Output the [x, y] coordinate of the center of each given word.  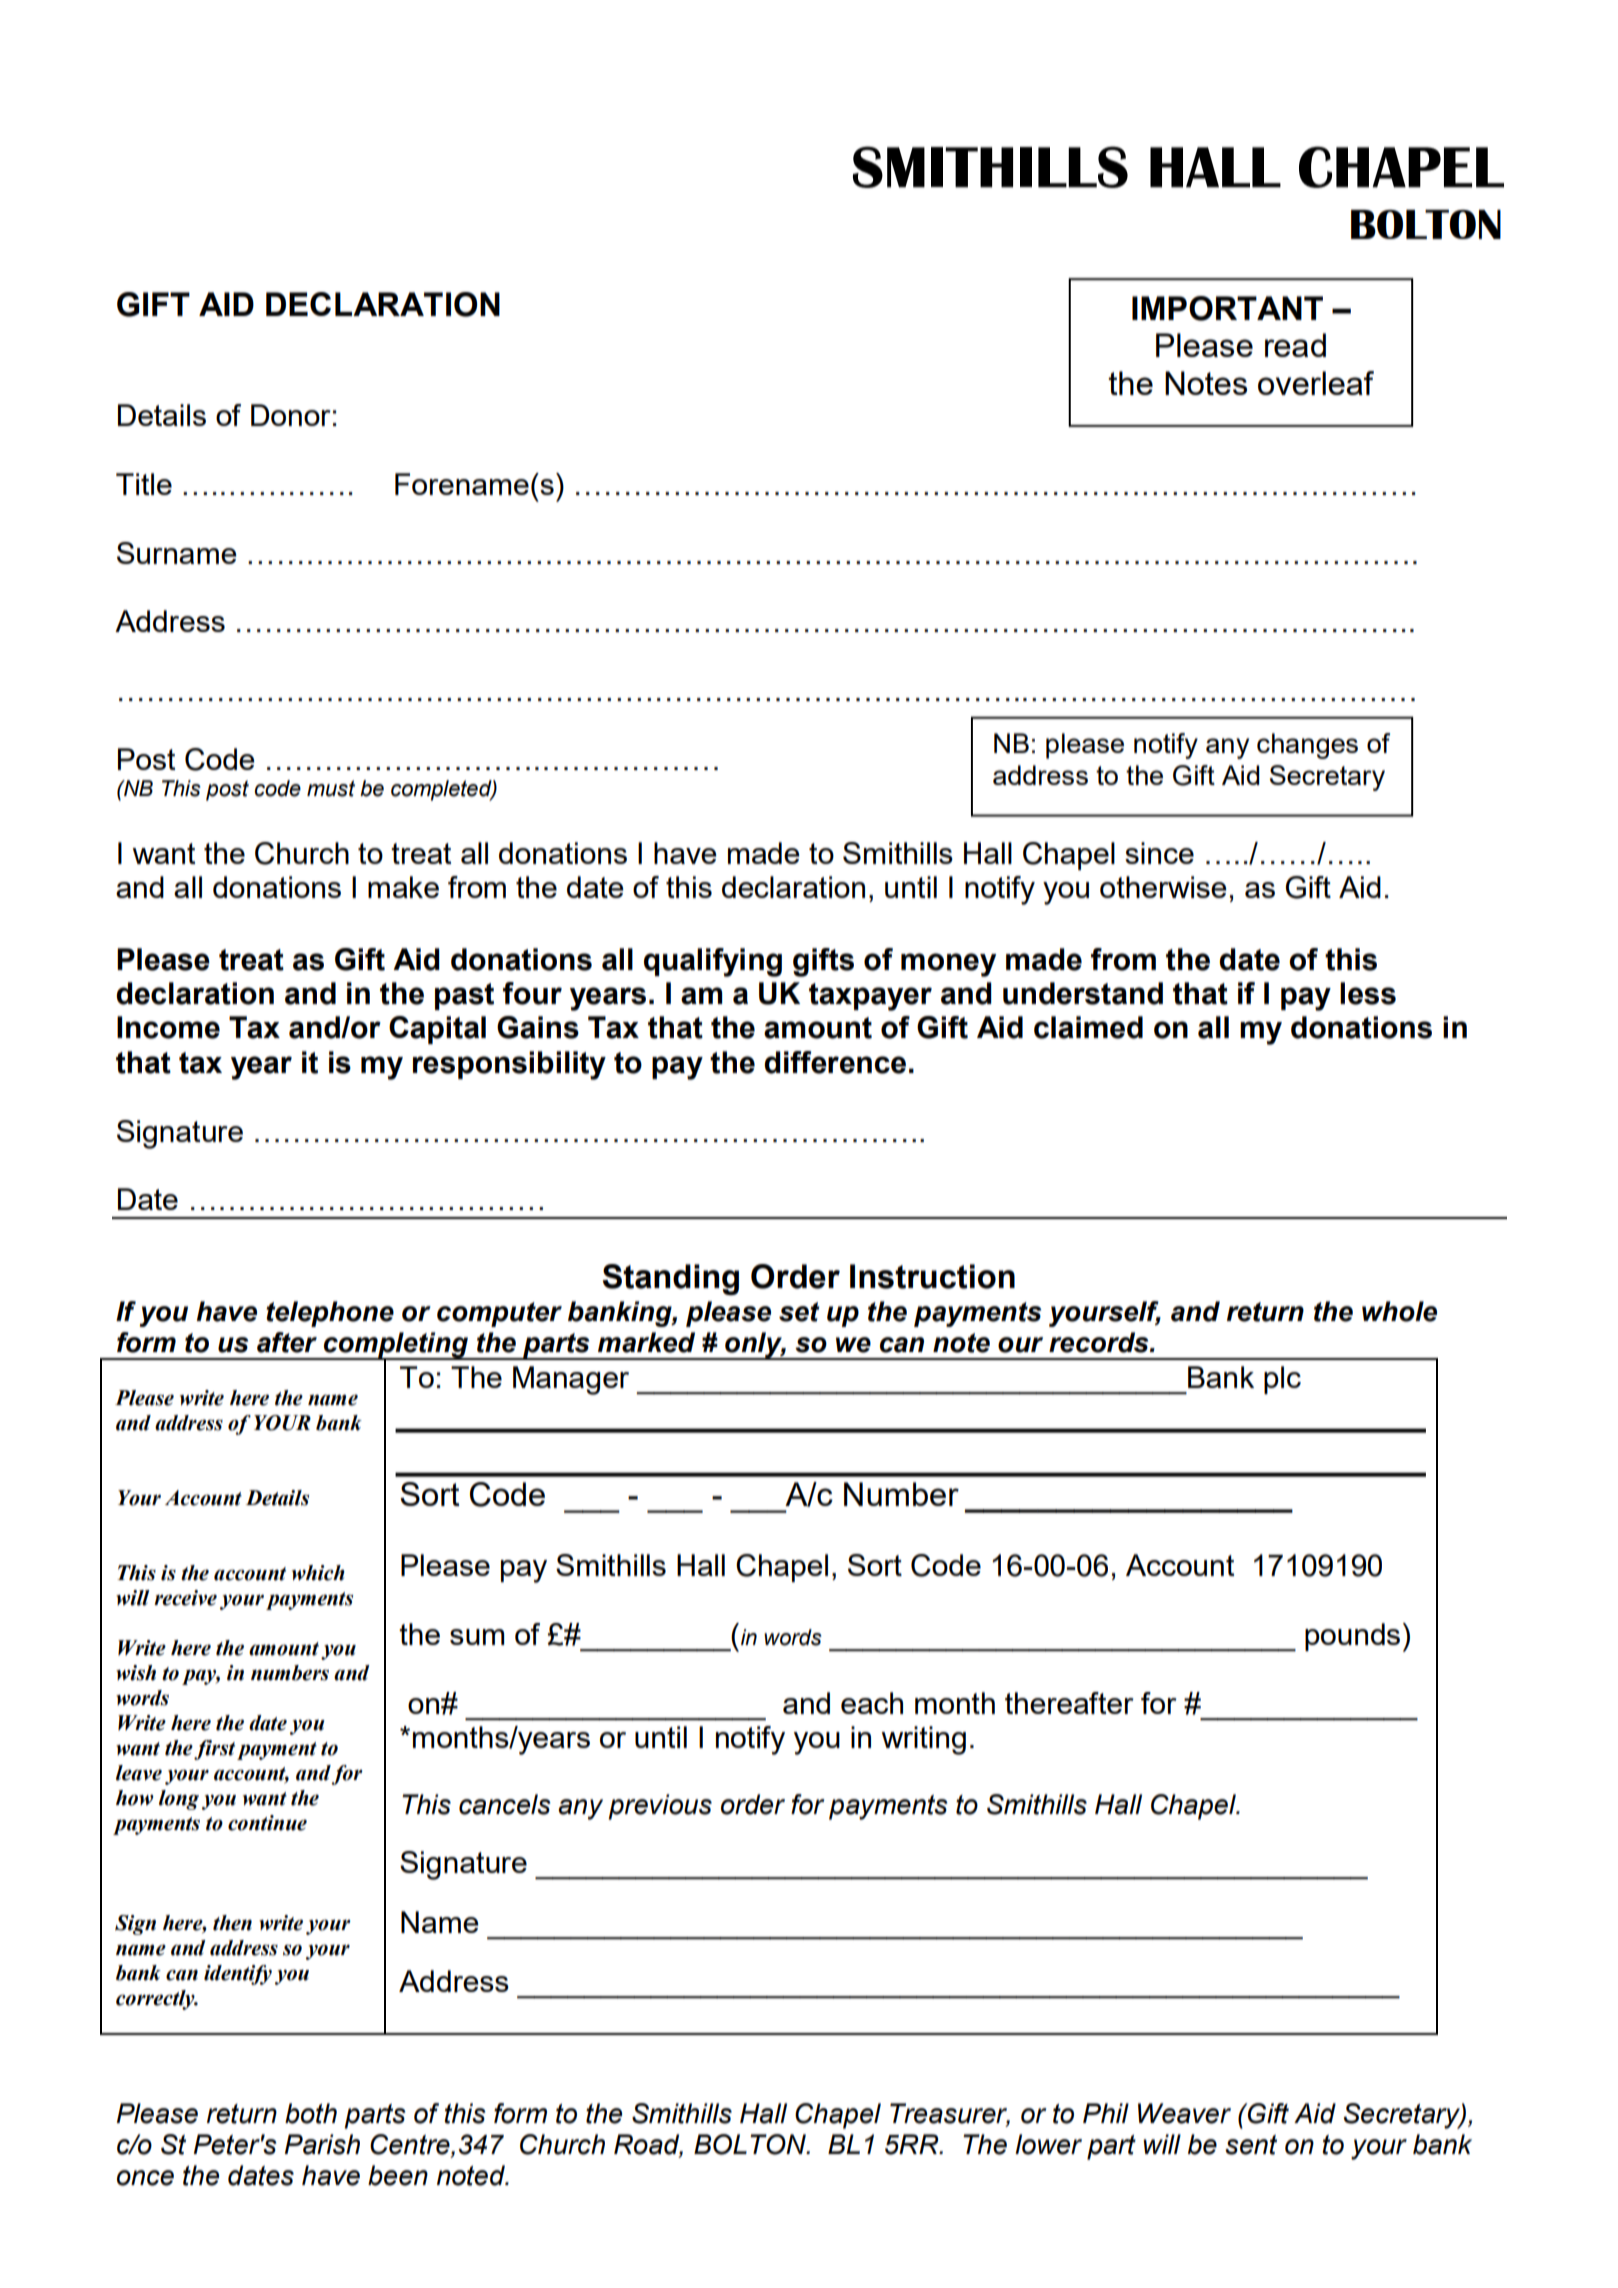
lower [1048, 2144]
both [311, 2113]
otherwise [1163, 887]
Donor [291, 415]
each [872, 1703]
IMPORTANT [1227, 308]
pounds [1352, 1637]
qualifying [713, 962]
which [318, 1573]
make [403, 887]
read [1295, 345]
